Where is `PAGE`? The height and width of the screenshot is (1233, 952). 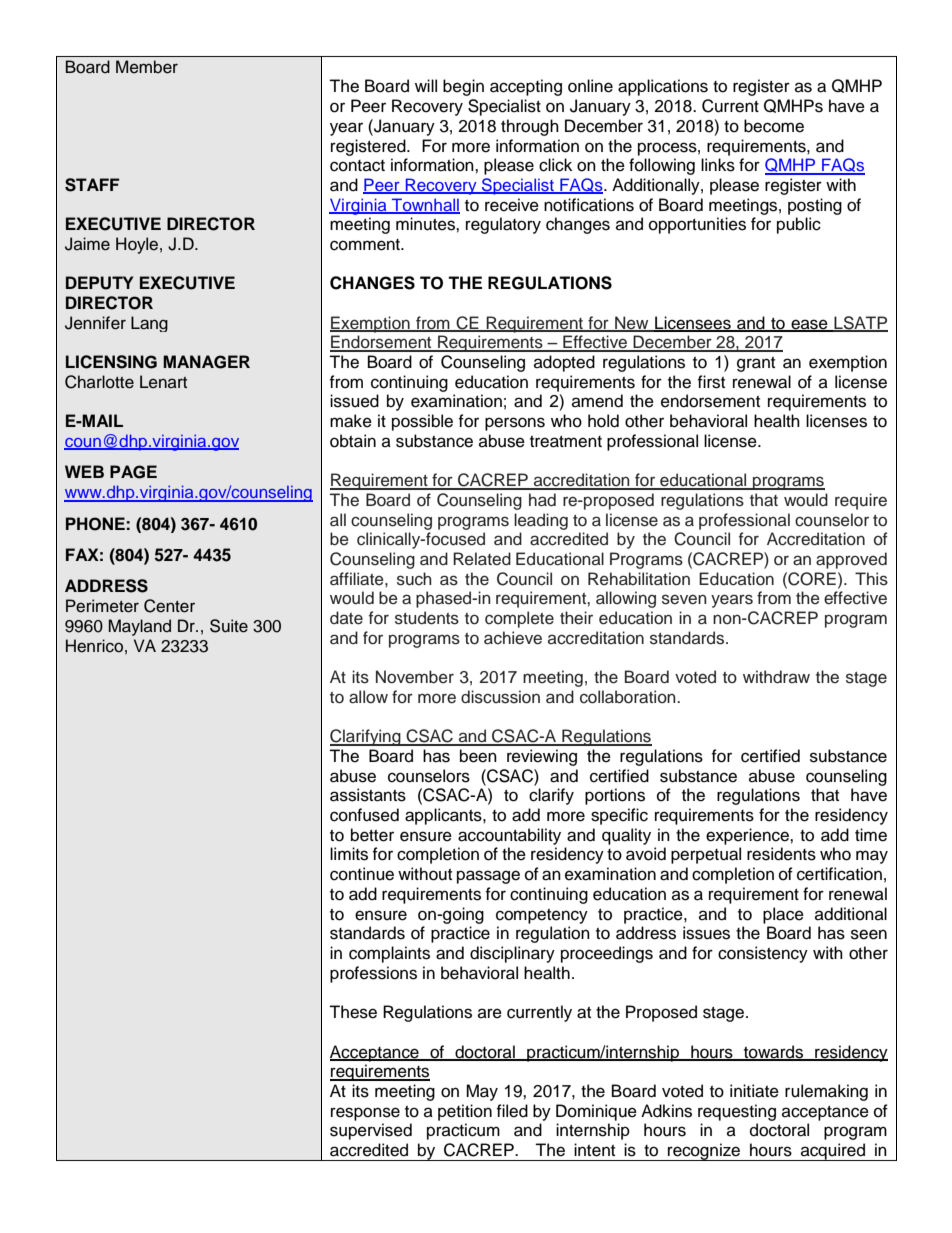 PAGE is located at coordinates (133, 472).
